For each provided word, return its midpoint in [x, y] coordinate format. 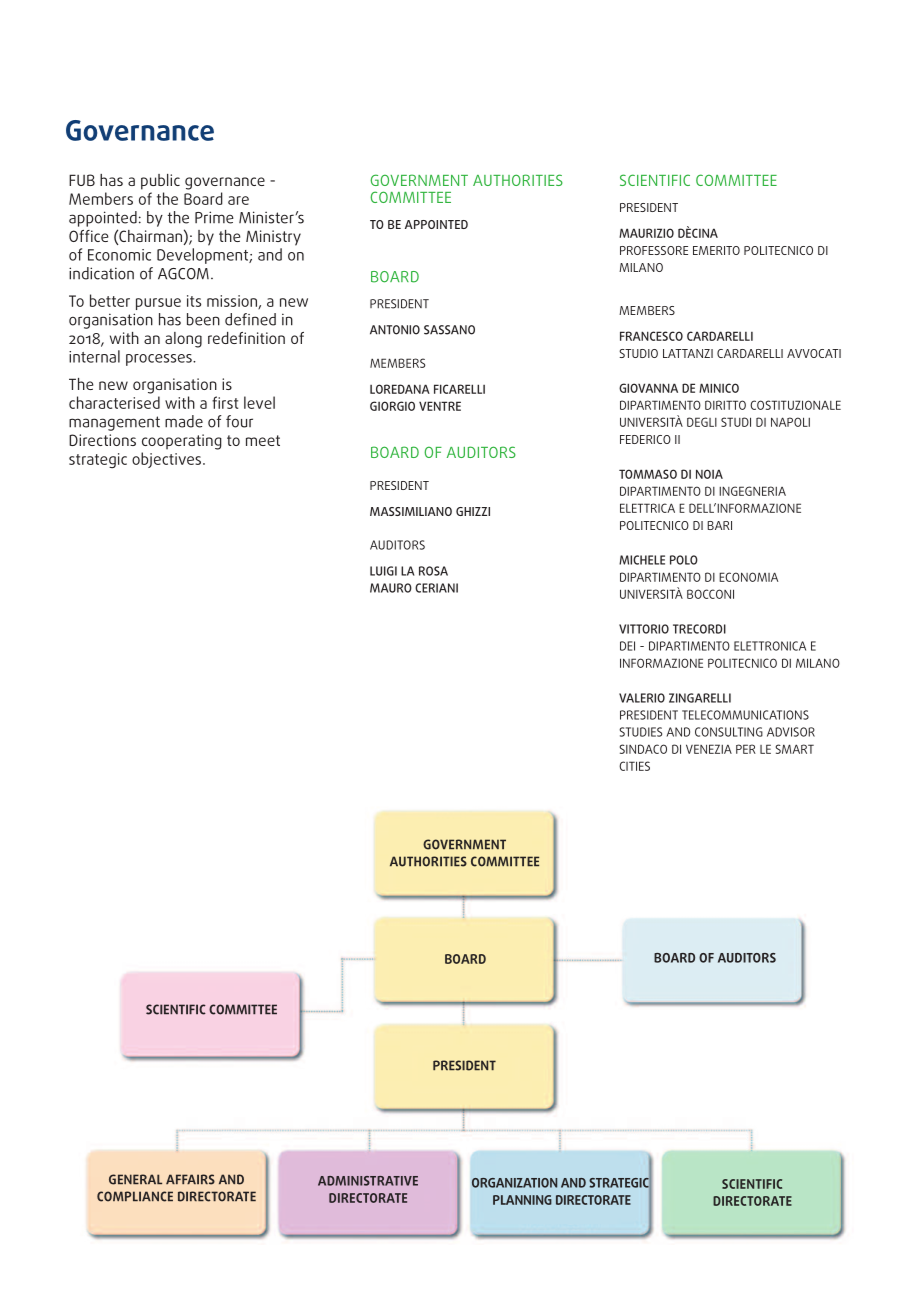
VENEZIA [709, 749]
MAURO [391, 588]
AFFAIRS [190, 1179]
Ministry [273, 238]
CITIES [634, 766]
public [160, 182]
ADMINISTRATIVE [368, 1181]
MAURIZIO [646, 233]
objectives [168, 460]
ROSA [433, 571]
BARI [719, 525]
